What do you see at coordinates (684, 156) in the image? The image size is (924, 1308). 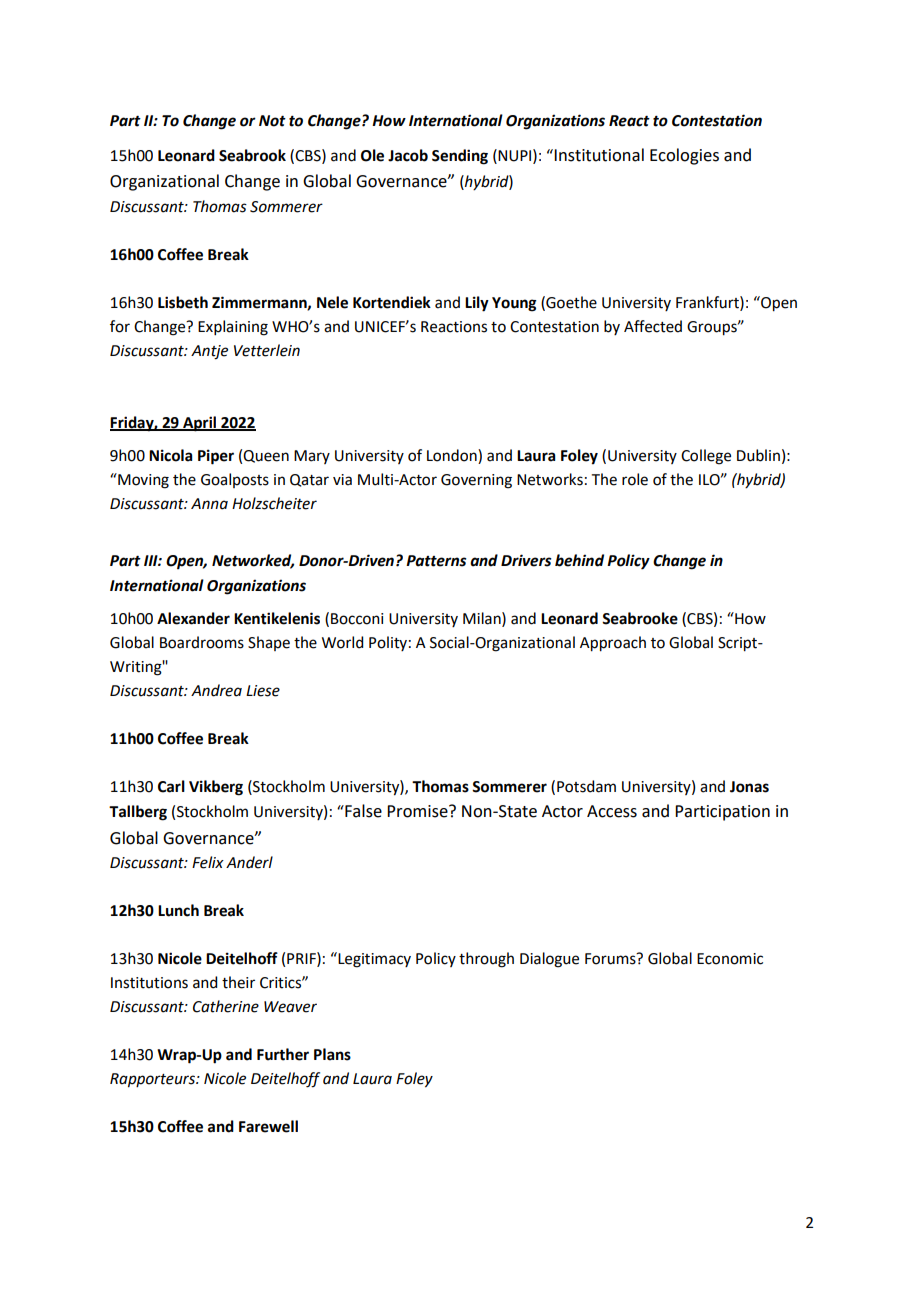 I see `Ecologies` at bounding box center [684, 156].
